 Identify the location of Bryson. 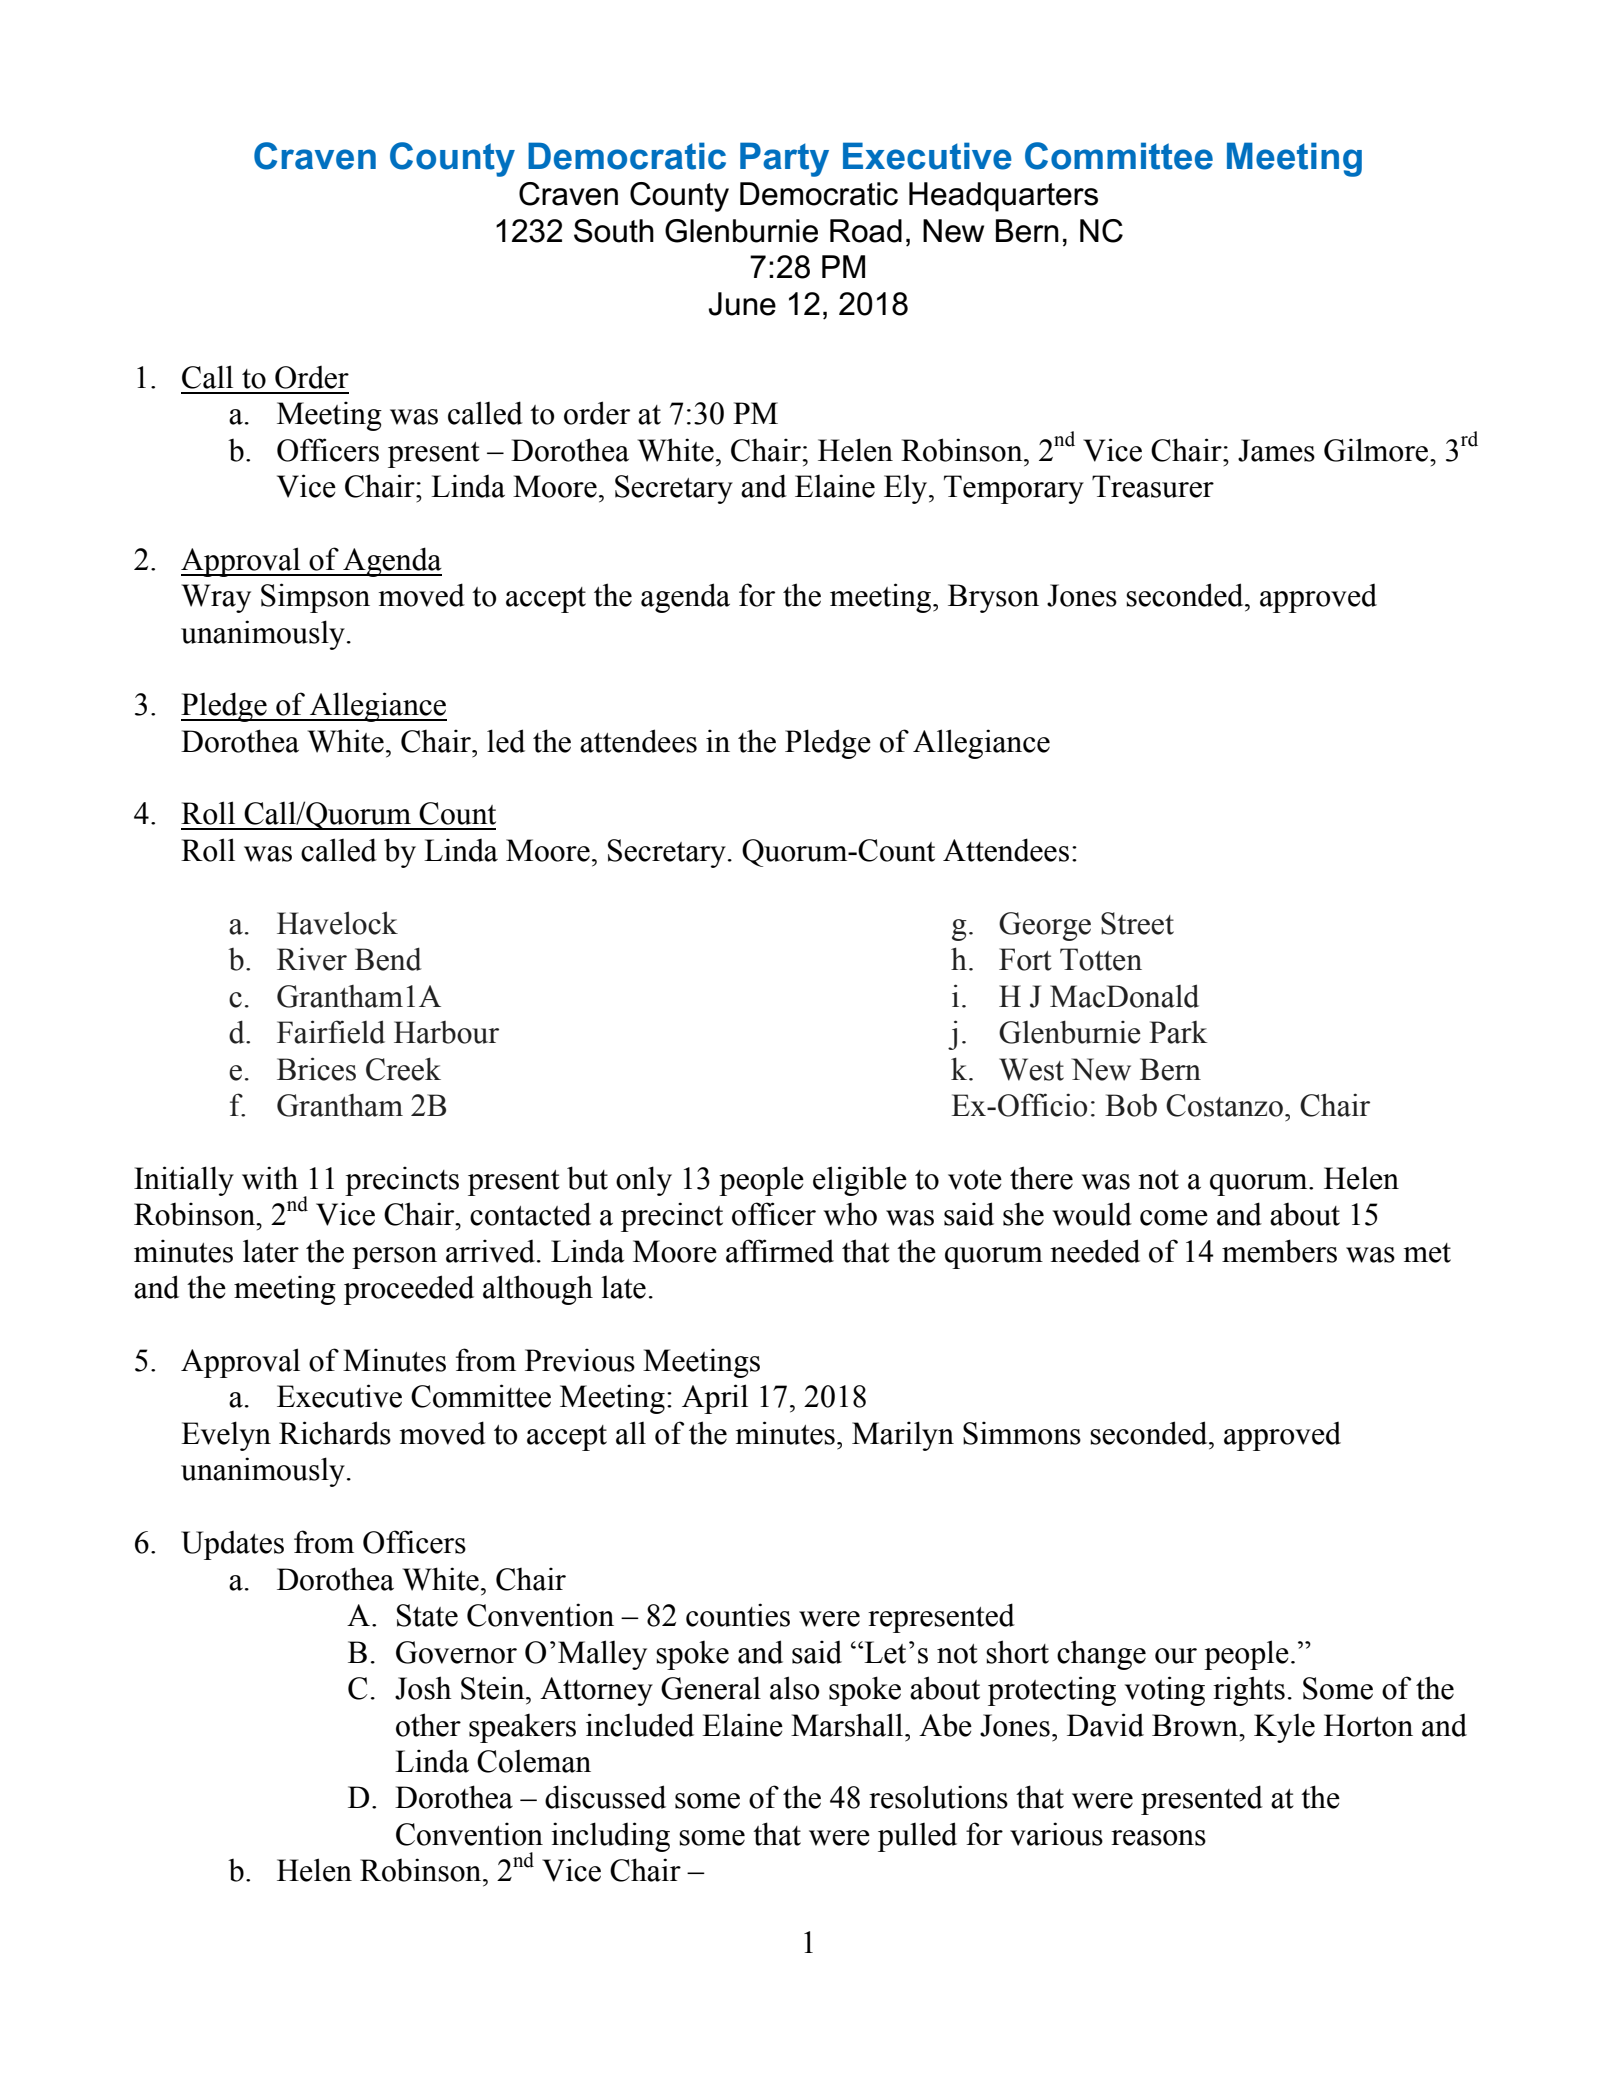
(993, 598).
